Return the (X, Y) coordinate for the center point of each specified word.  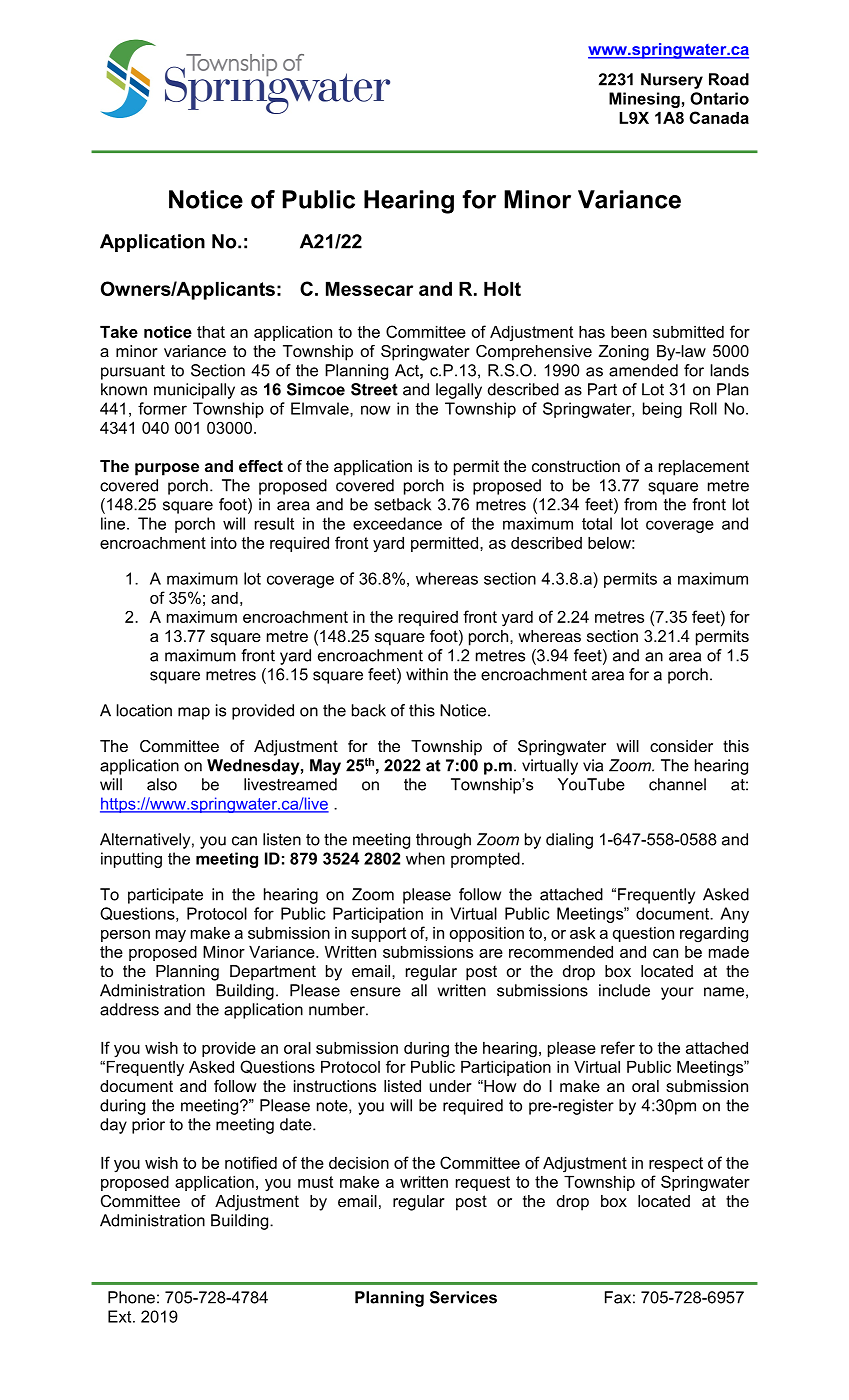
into (224, 543)
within (427, 674)
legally (459, 391)
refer (618, 1047)
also (162, 784)
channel (677, 784)
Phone (131, 1297)
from (640, 504)
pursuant (133, 372)
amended (643, 370)
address (129, 1009)
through (443, 841)
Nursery (672, 81)
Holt (502, 288)
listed (402, 1086)
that (211, 332)
